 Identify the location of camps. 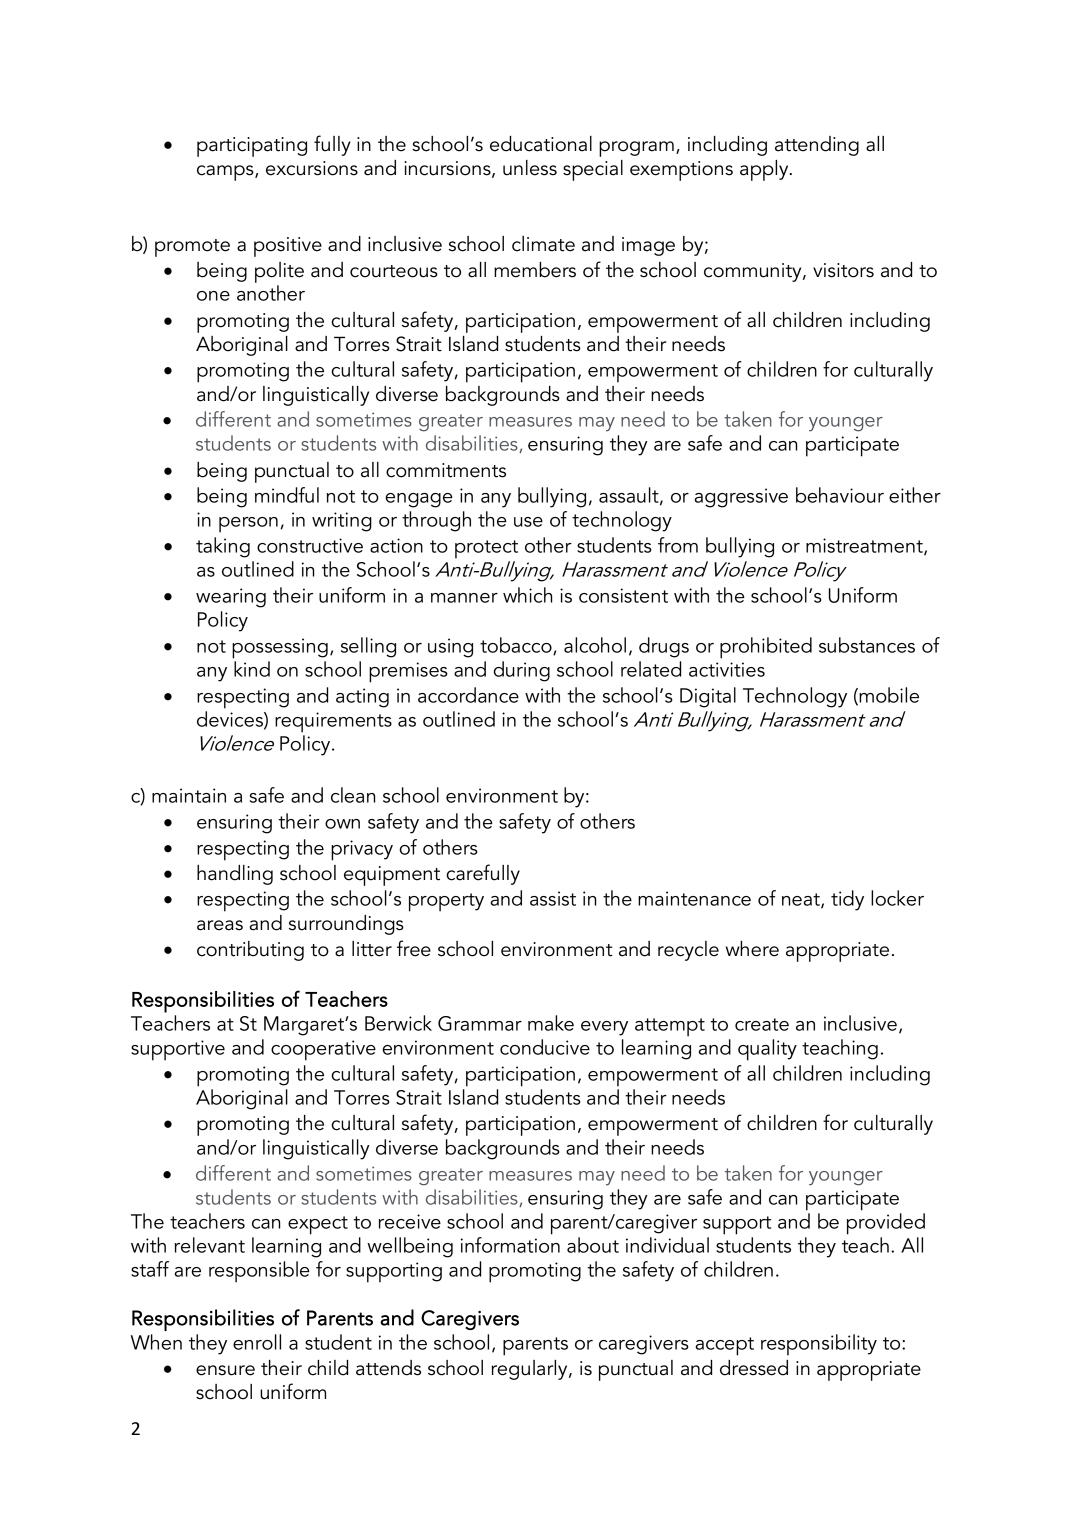
(226, 173).
